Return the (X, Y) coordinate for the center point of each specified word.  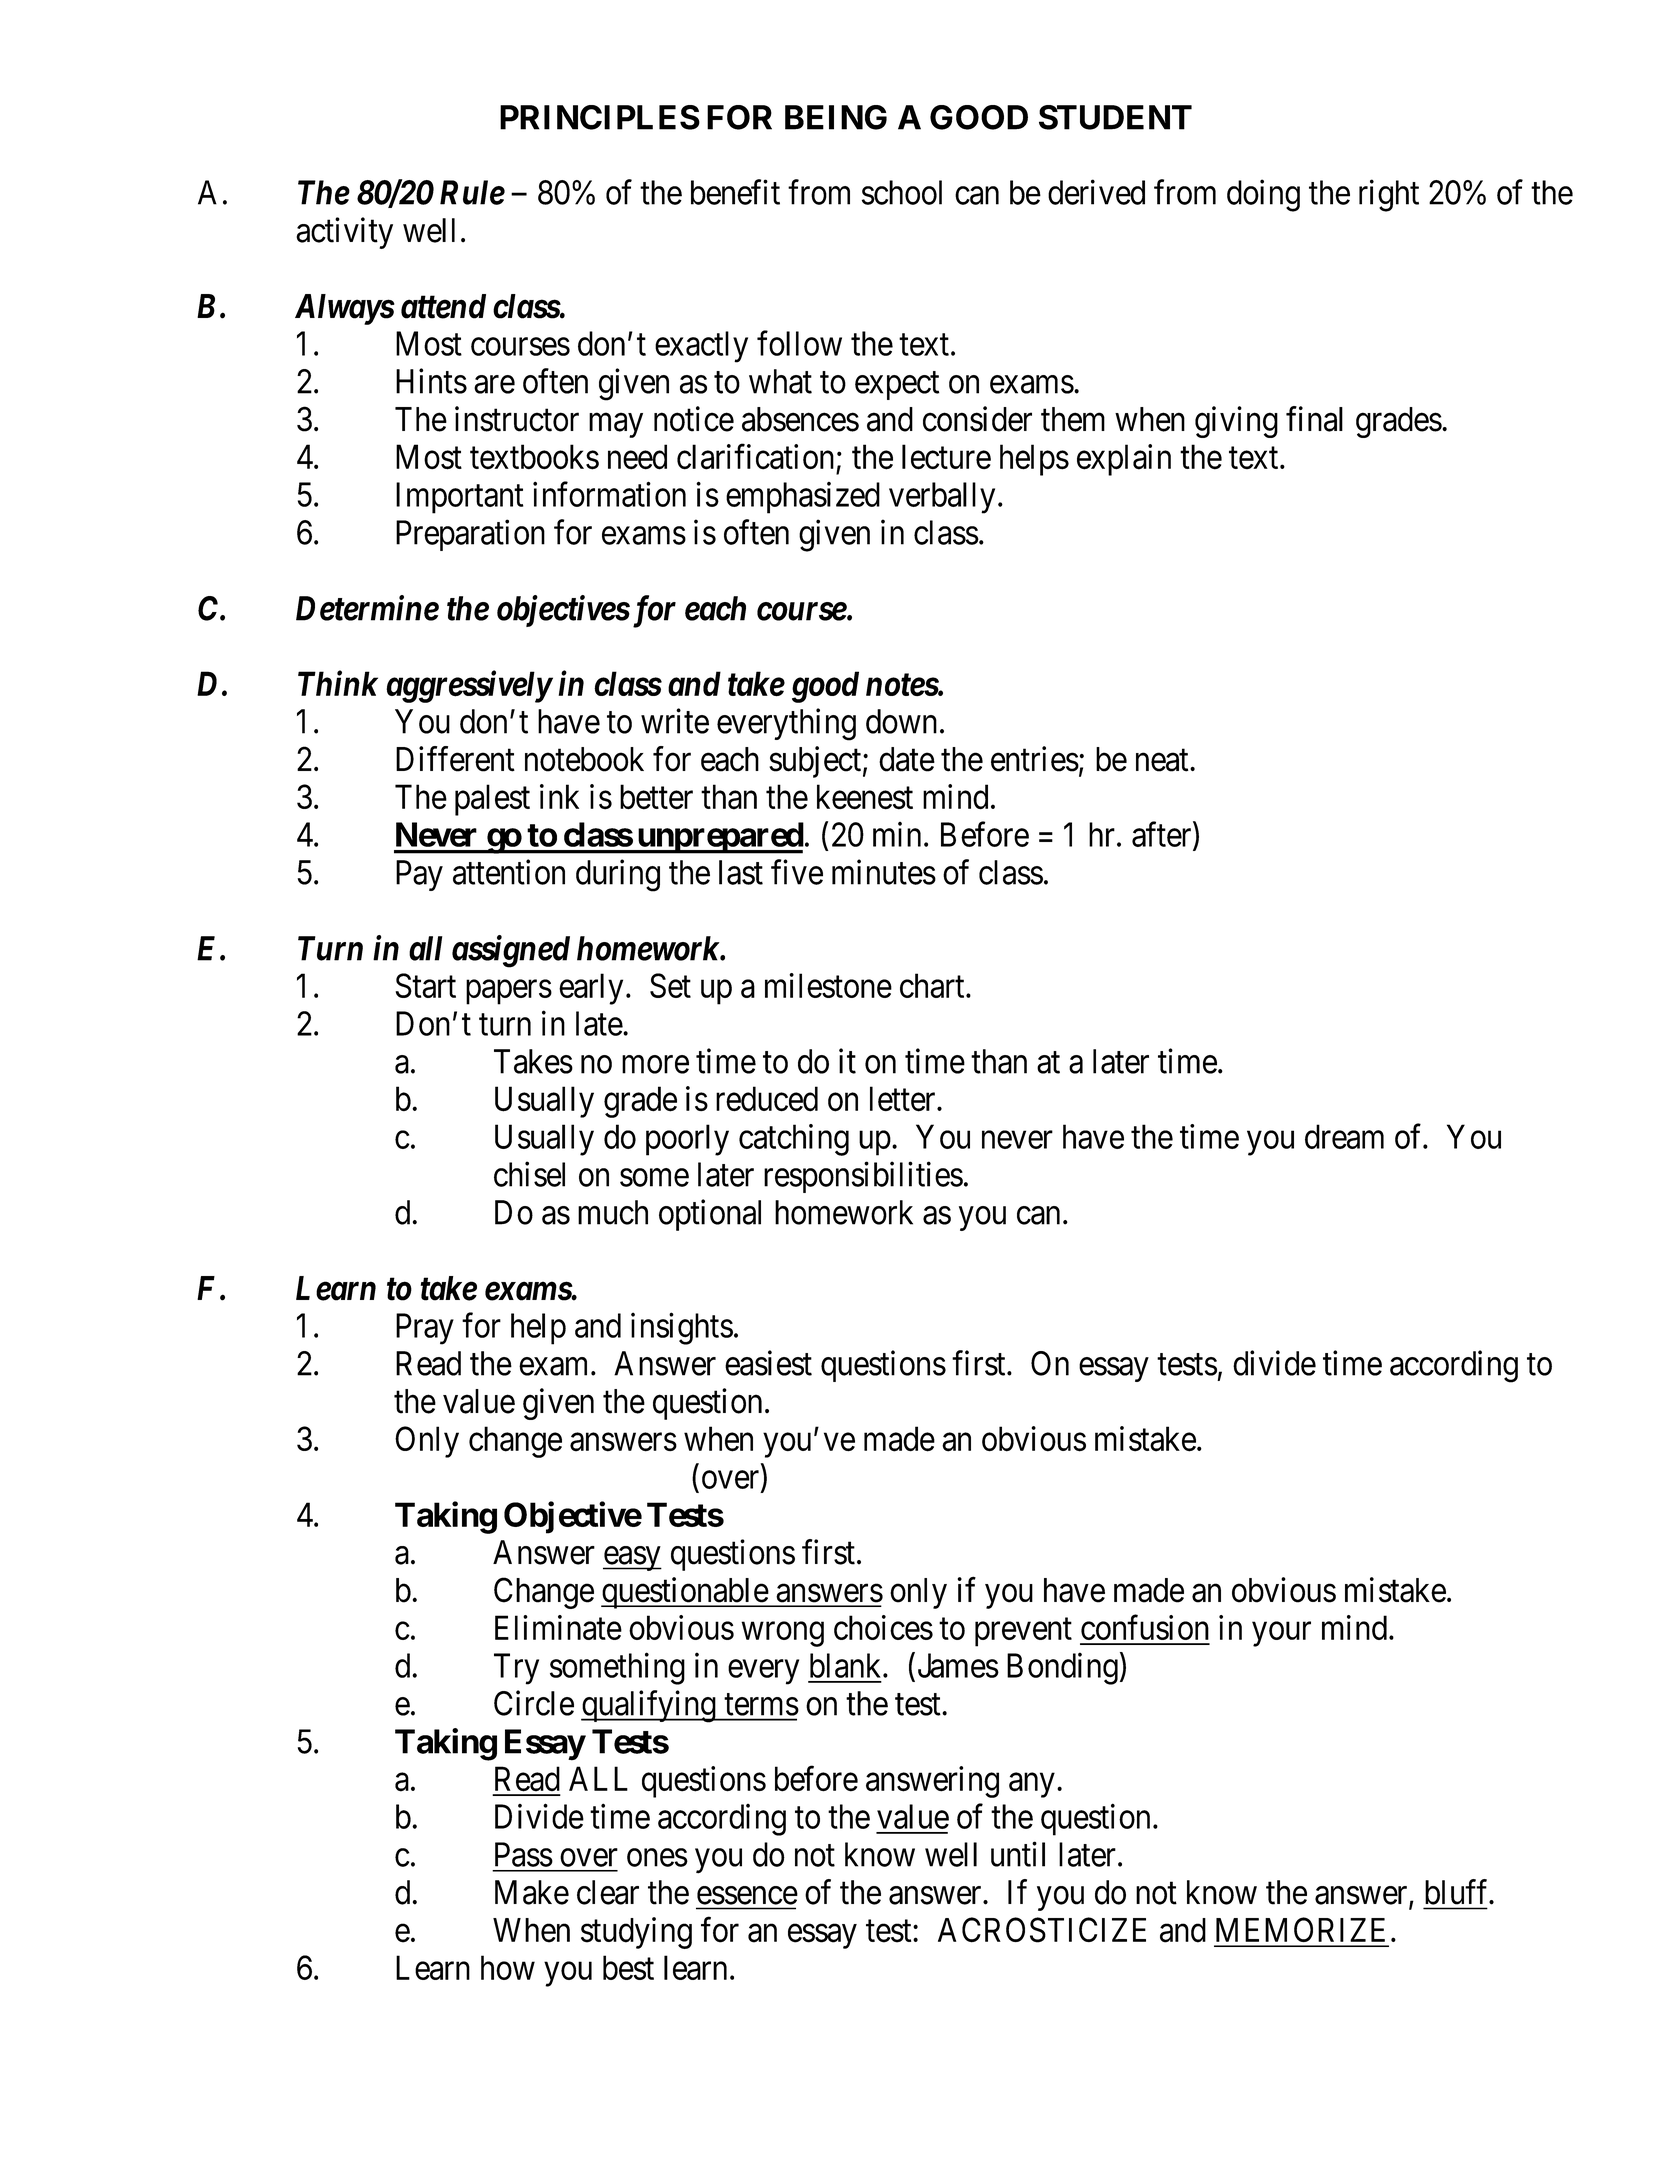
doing (1263, 195)
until (1018, 1854)
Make (532, 1892)
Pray (425, 1329)
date (907, 759)
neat (1163, 760)
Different (455, 759)
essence (747, 1895)
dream (1344, 1136)
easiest (768, 1363)
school (902, 192)
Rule (472, 192)
